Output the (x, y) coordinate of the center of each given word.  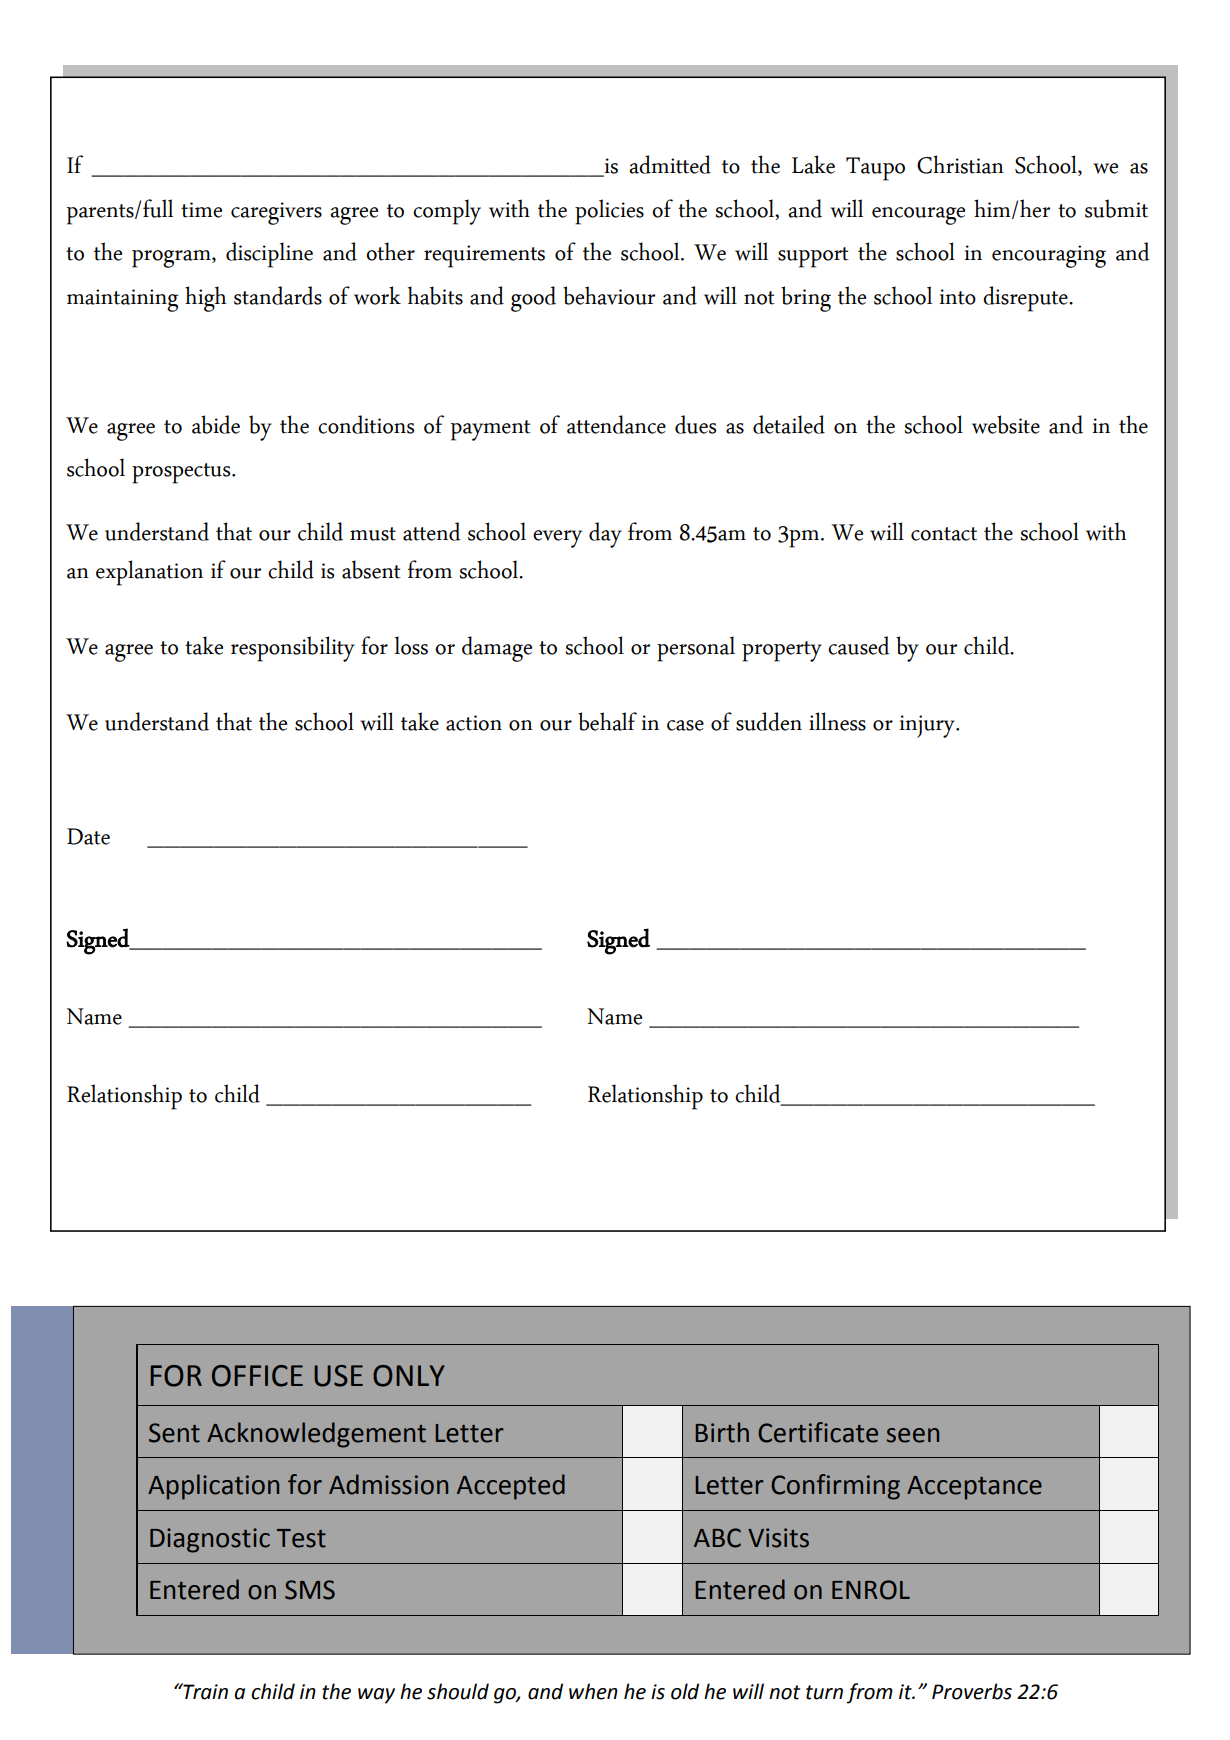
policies (609, 212)
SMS (310, 1590)
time (201, 210)
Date (88, 836)
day (605, 535)
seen (913, 1435)
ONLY (409, 1376)
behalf (607, 721)
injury (928, 726)
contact (944, 534)
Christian (960, 164)
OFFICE (257, 1376)
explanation (149, 573)
